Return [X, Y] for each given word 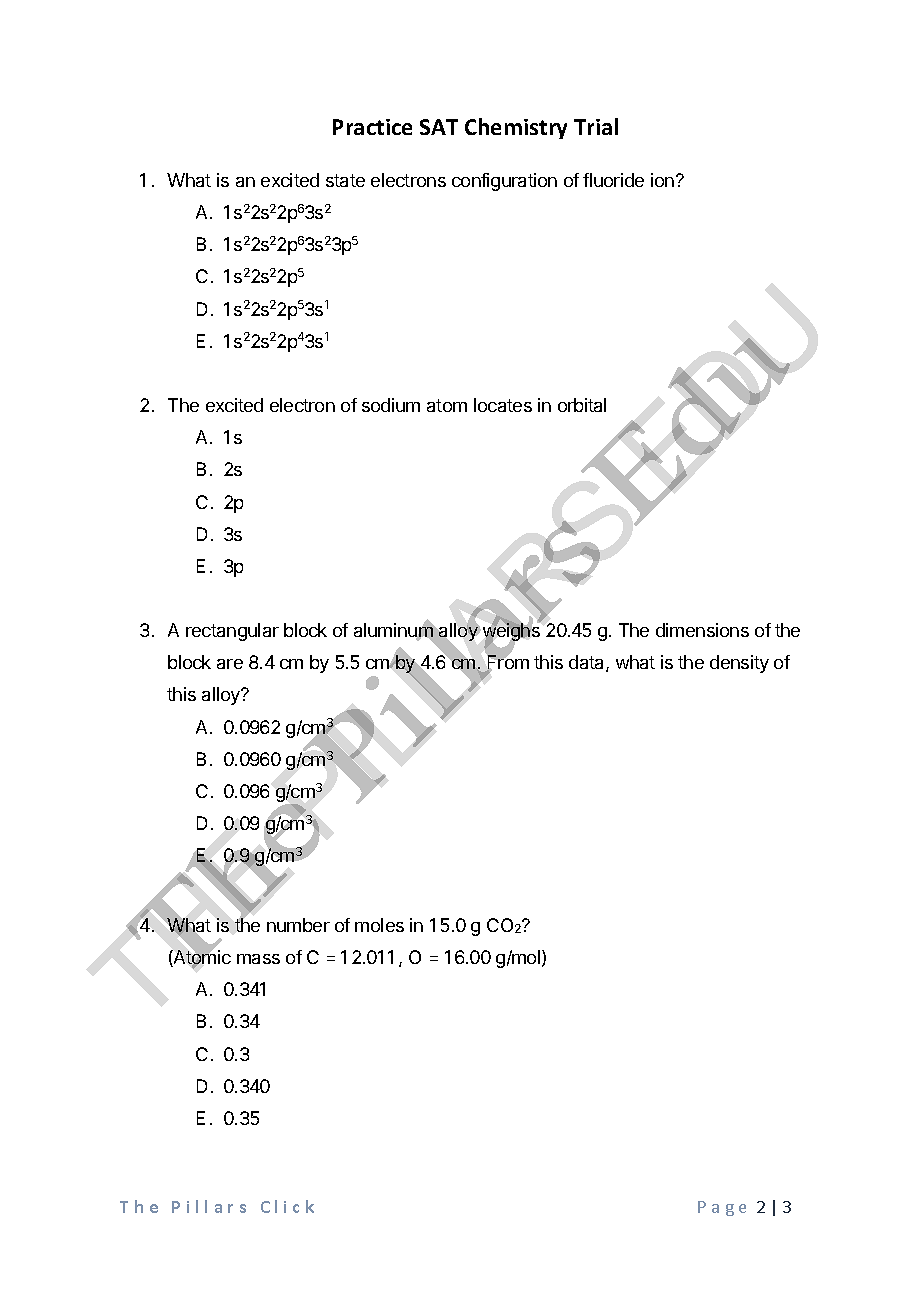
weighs [511, 633]
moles [379, 925]
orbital [582, 405]
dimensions [702, 630]
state [345, 180]
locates [503, 405]
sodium [391, 405]
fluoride [613, 180]
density [739, 664]
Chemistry [516, 128]
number [298, 925]
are [230, 664]
